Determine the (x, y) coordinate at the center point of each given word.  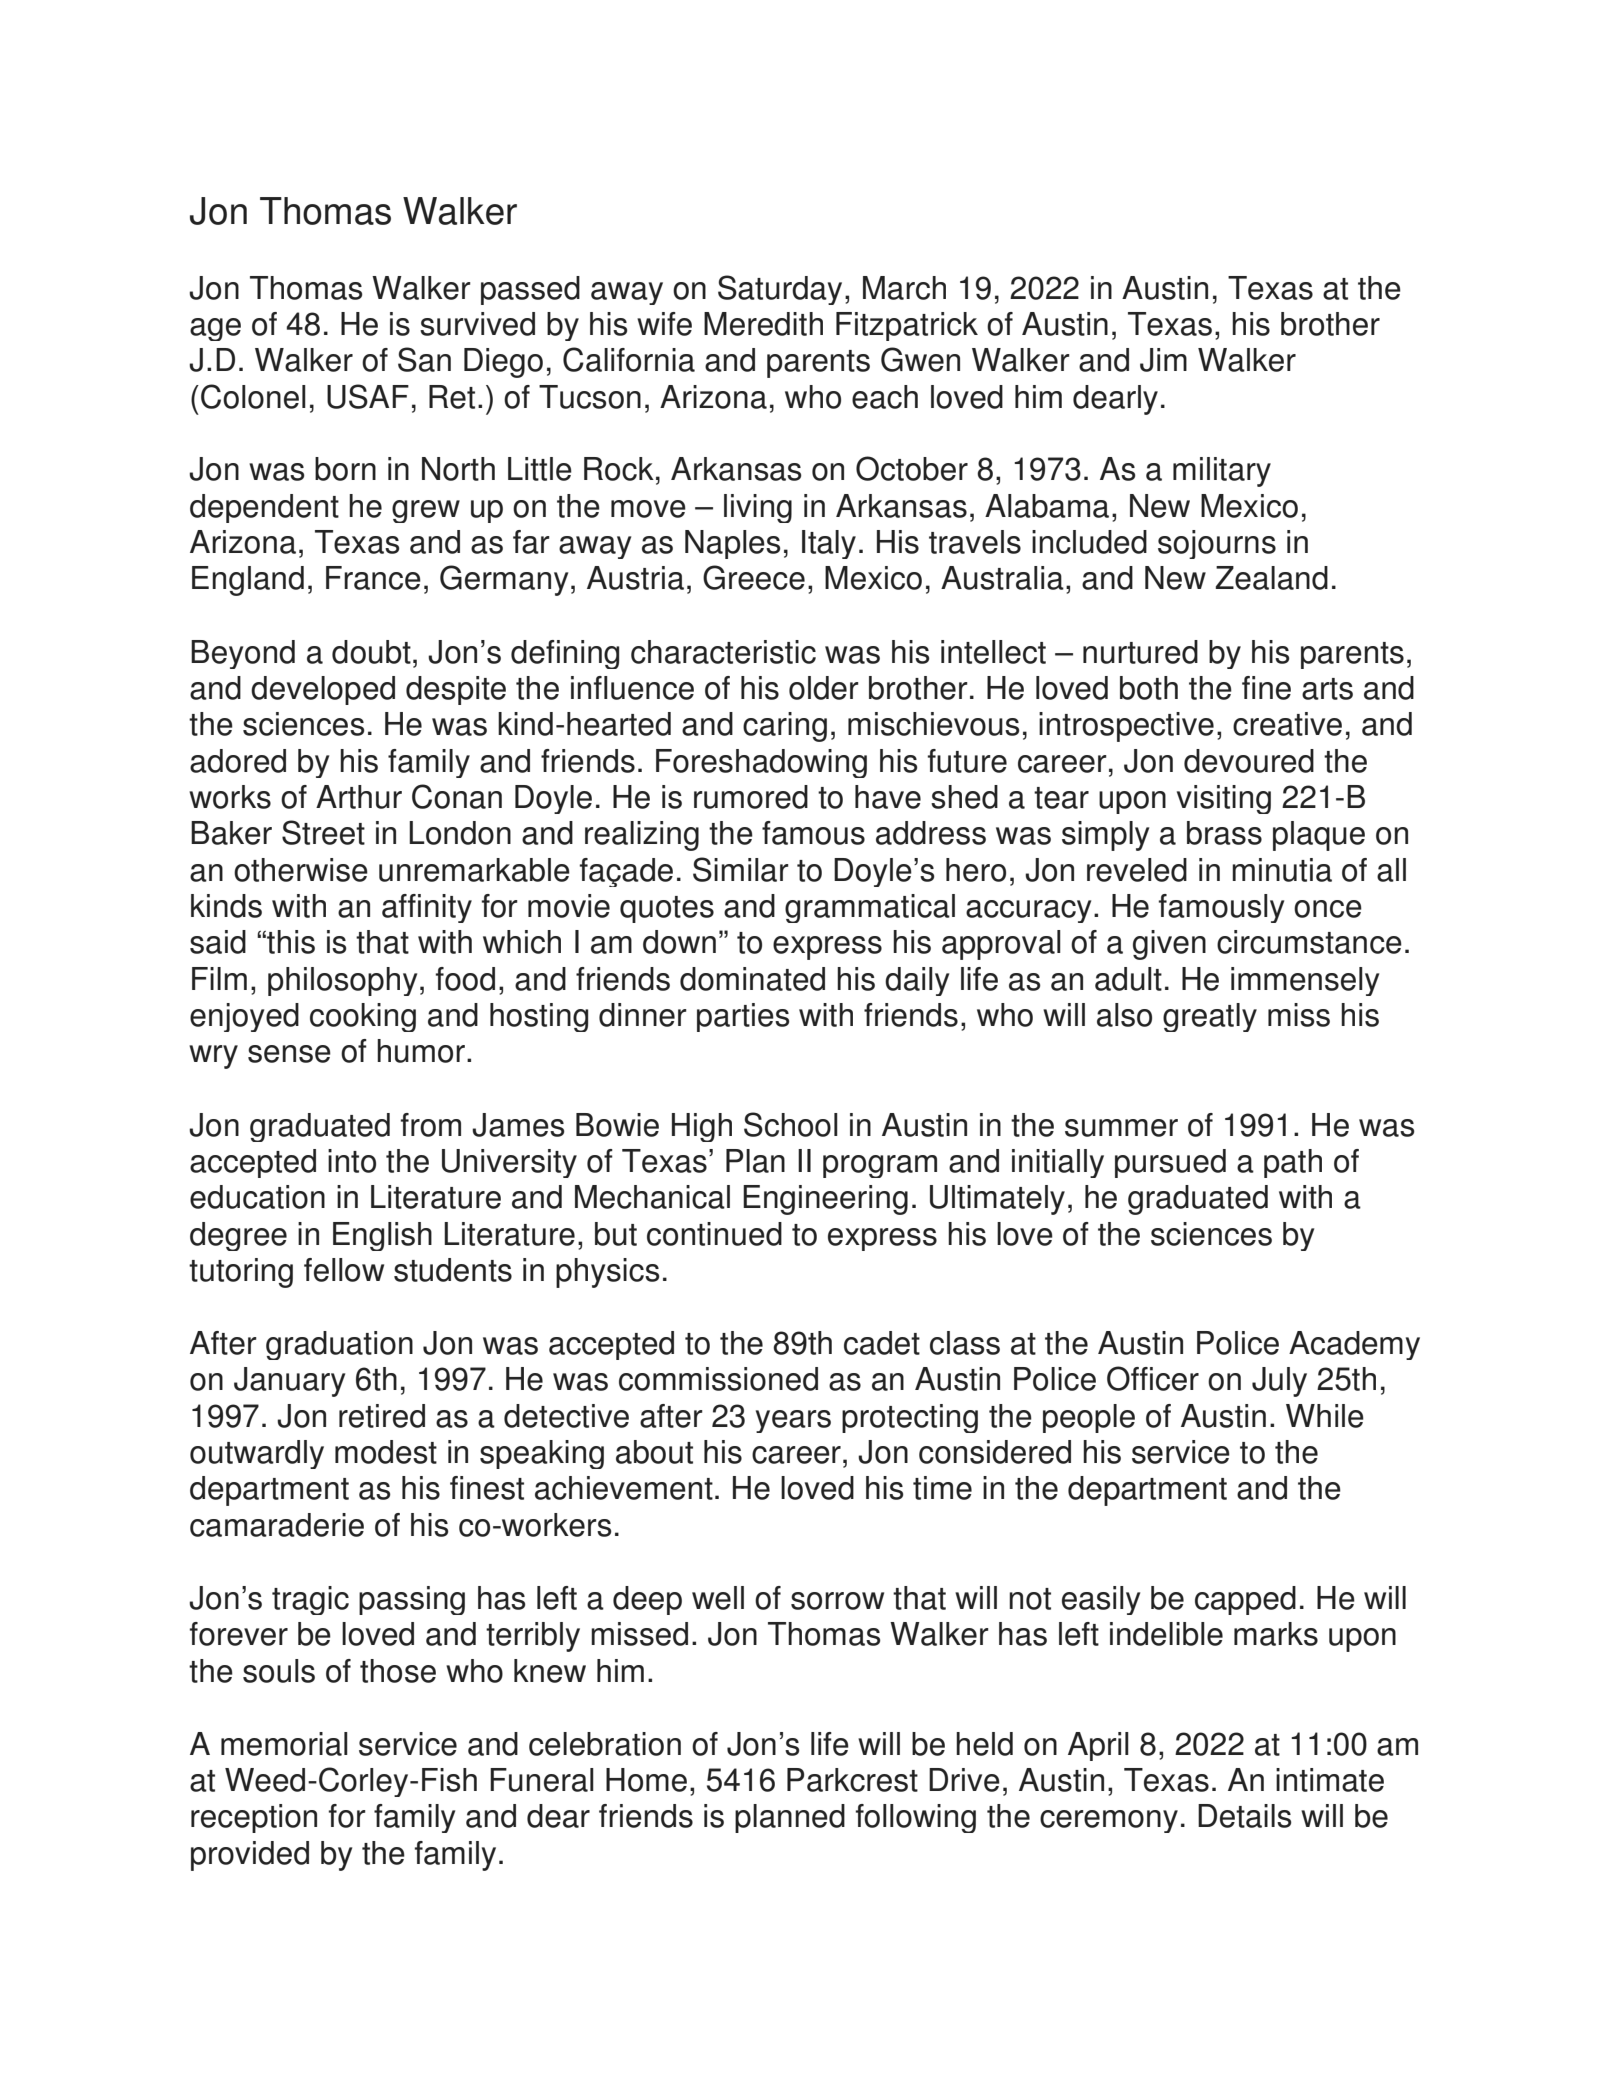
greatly (1210, 1017)
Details (1245, 1816)
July (1279, 1382)
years (793, 1421)
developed (323, 690)
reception (254, 1818)
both (1149, 688)
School (791, 1124)
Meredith (763, 324)
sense (289, 1054)
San (424, 359)
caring (785, 727)
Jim (1163, 360)
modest (386, 1452)
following (915, 1818)
